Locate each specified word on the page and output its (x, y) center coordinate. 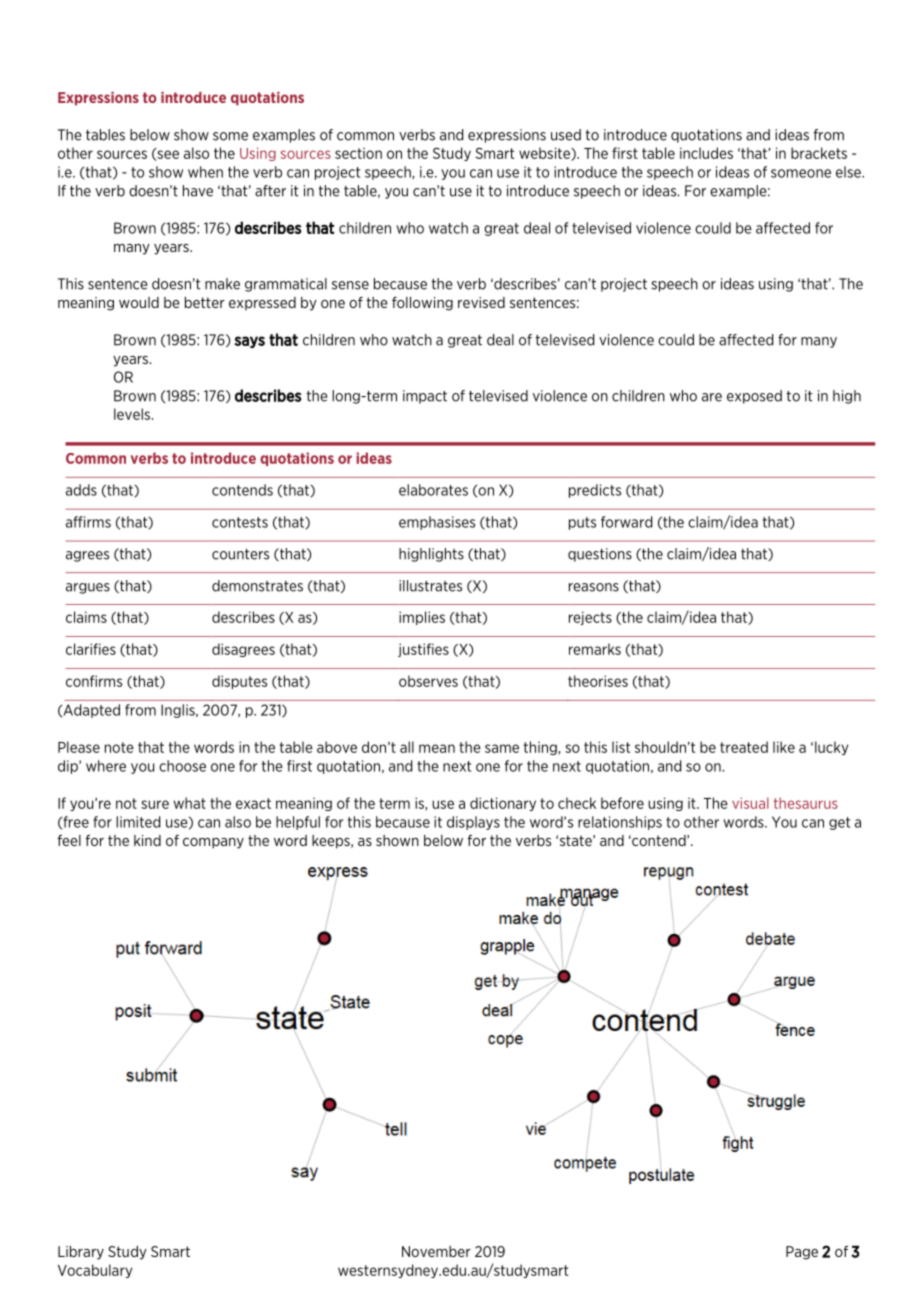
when (205, 172)
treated (744, 747)
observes (428, 681)
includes (706, 153)
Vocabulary (95, 1271)
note (119, 747)
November (436, 1251)
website (545, 154)
